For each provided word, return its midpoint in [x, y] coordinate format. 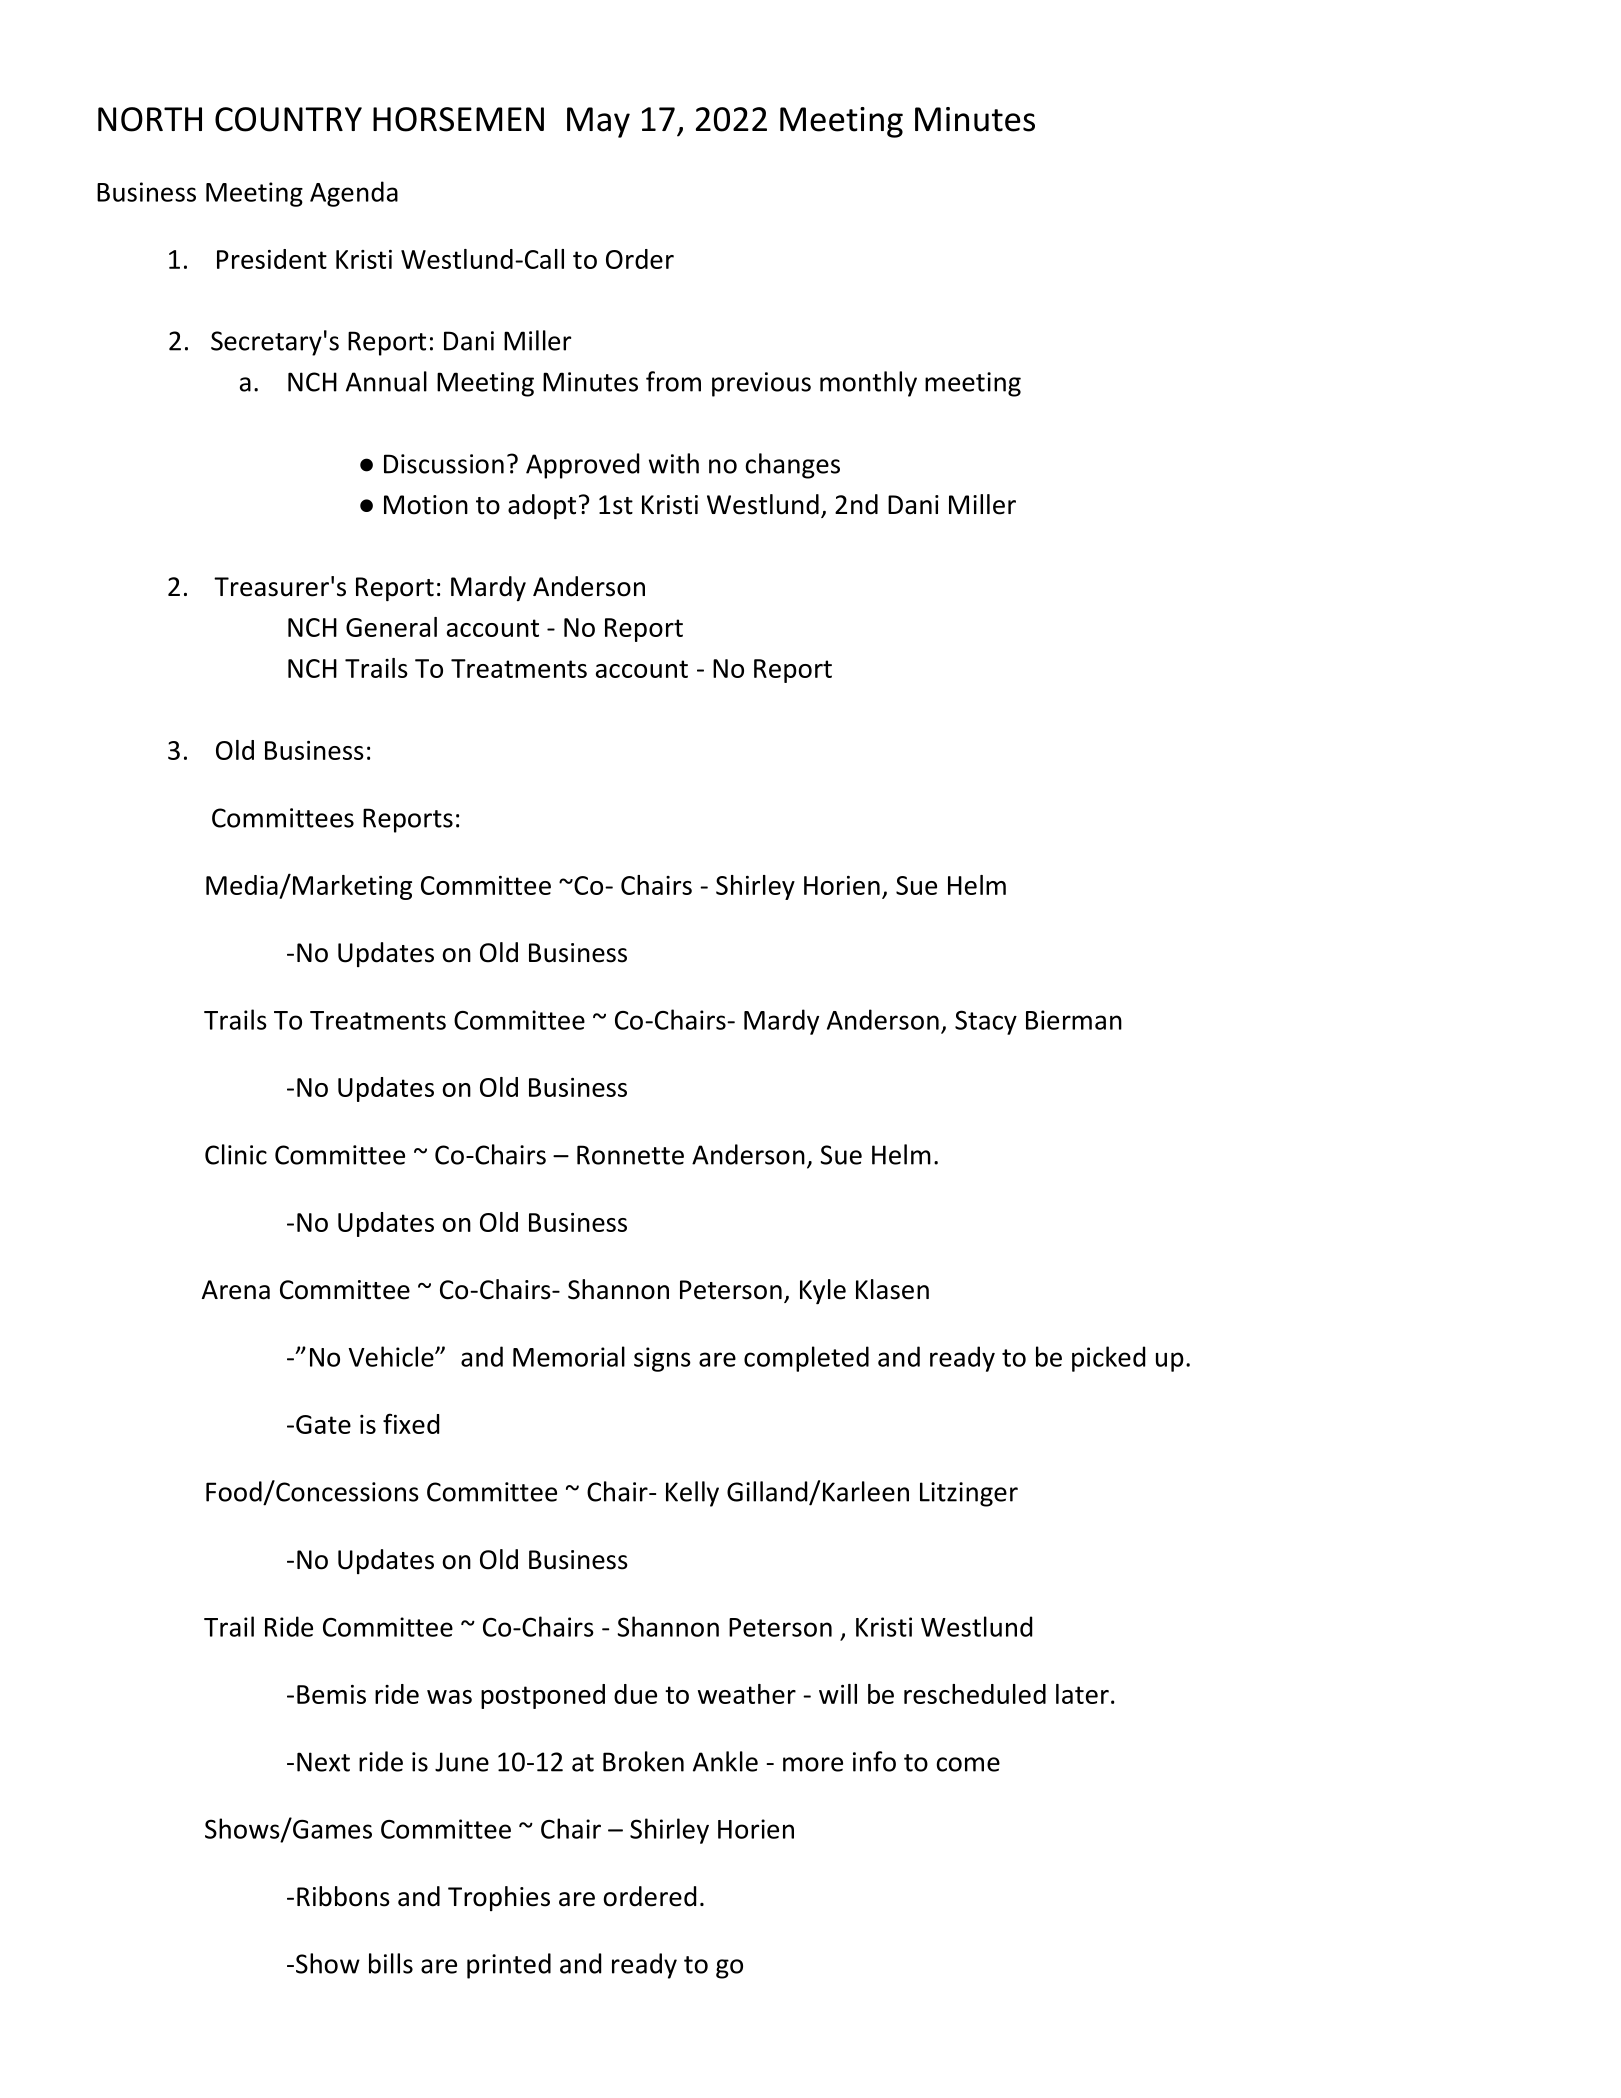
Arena [236, 1290]
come [968, 1764]
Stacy [986, 1022]
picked [1108, 1359]
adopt [542, 506]
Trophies [499, 1898]
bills [391, 1963]
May [598, 122]
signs [662, 1359]
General [391, 627]
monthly [868, 384]
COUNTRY [288, 119]
